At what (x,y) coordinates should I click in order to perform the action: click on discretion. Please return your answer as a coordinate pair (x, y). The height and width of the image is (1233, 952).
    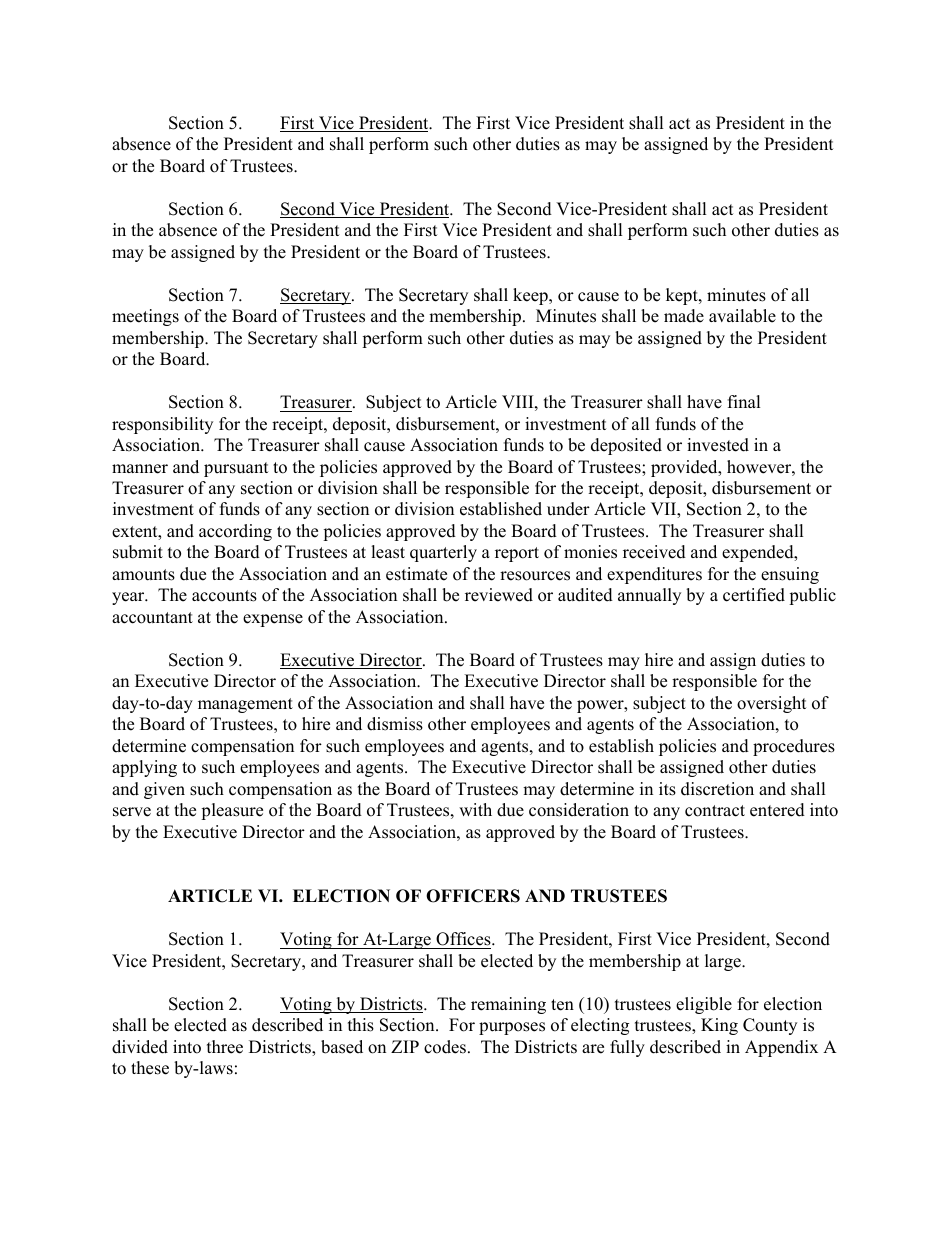
    Looking at the image, I should click on (717, 789).
